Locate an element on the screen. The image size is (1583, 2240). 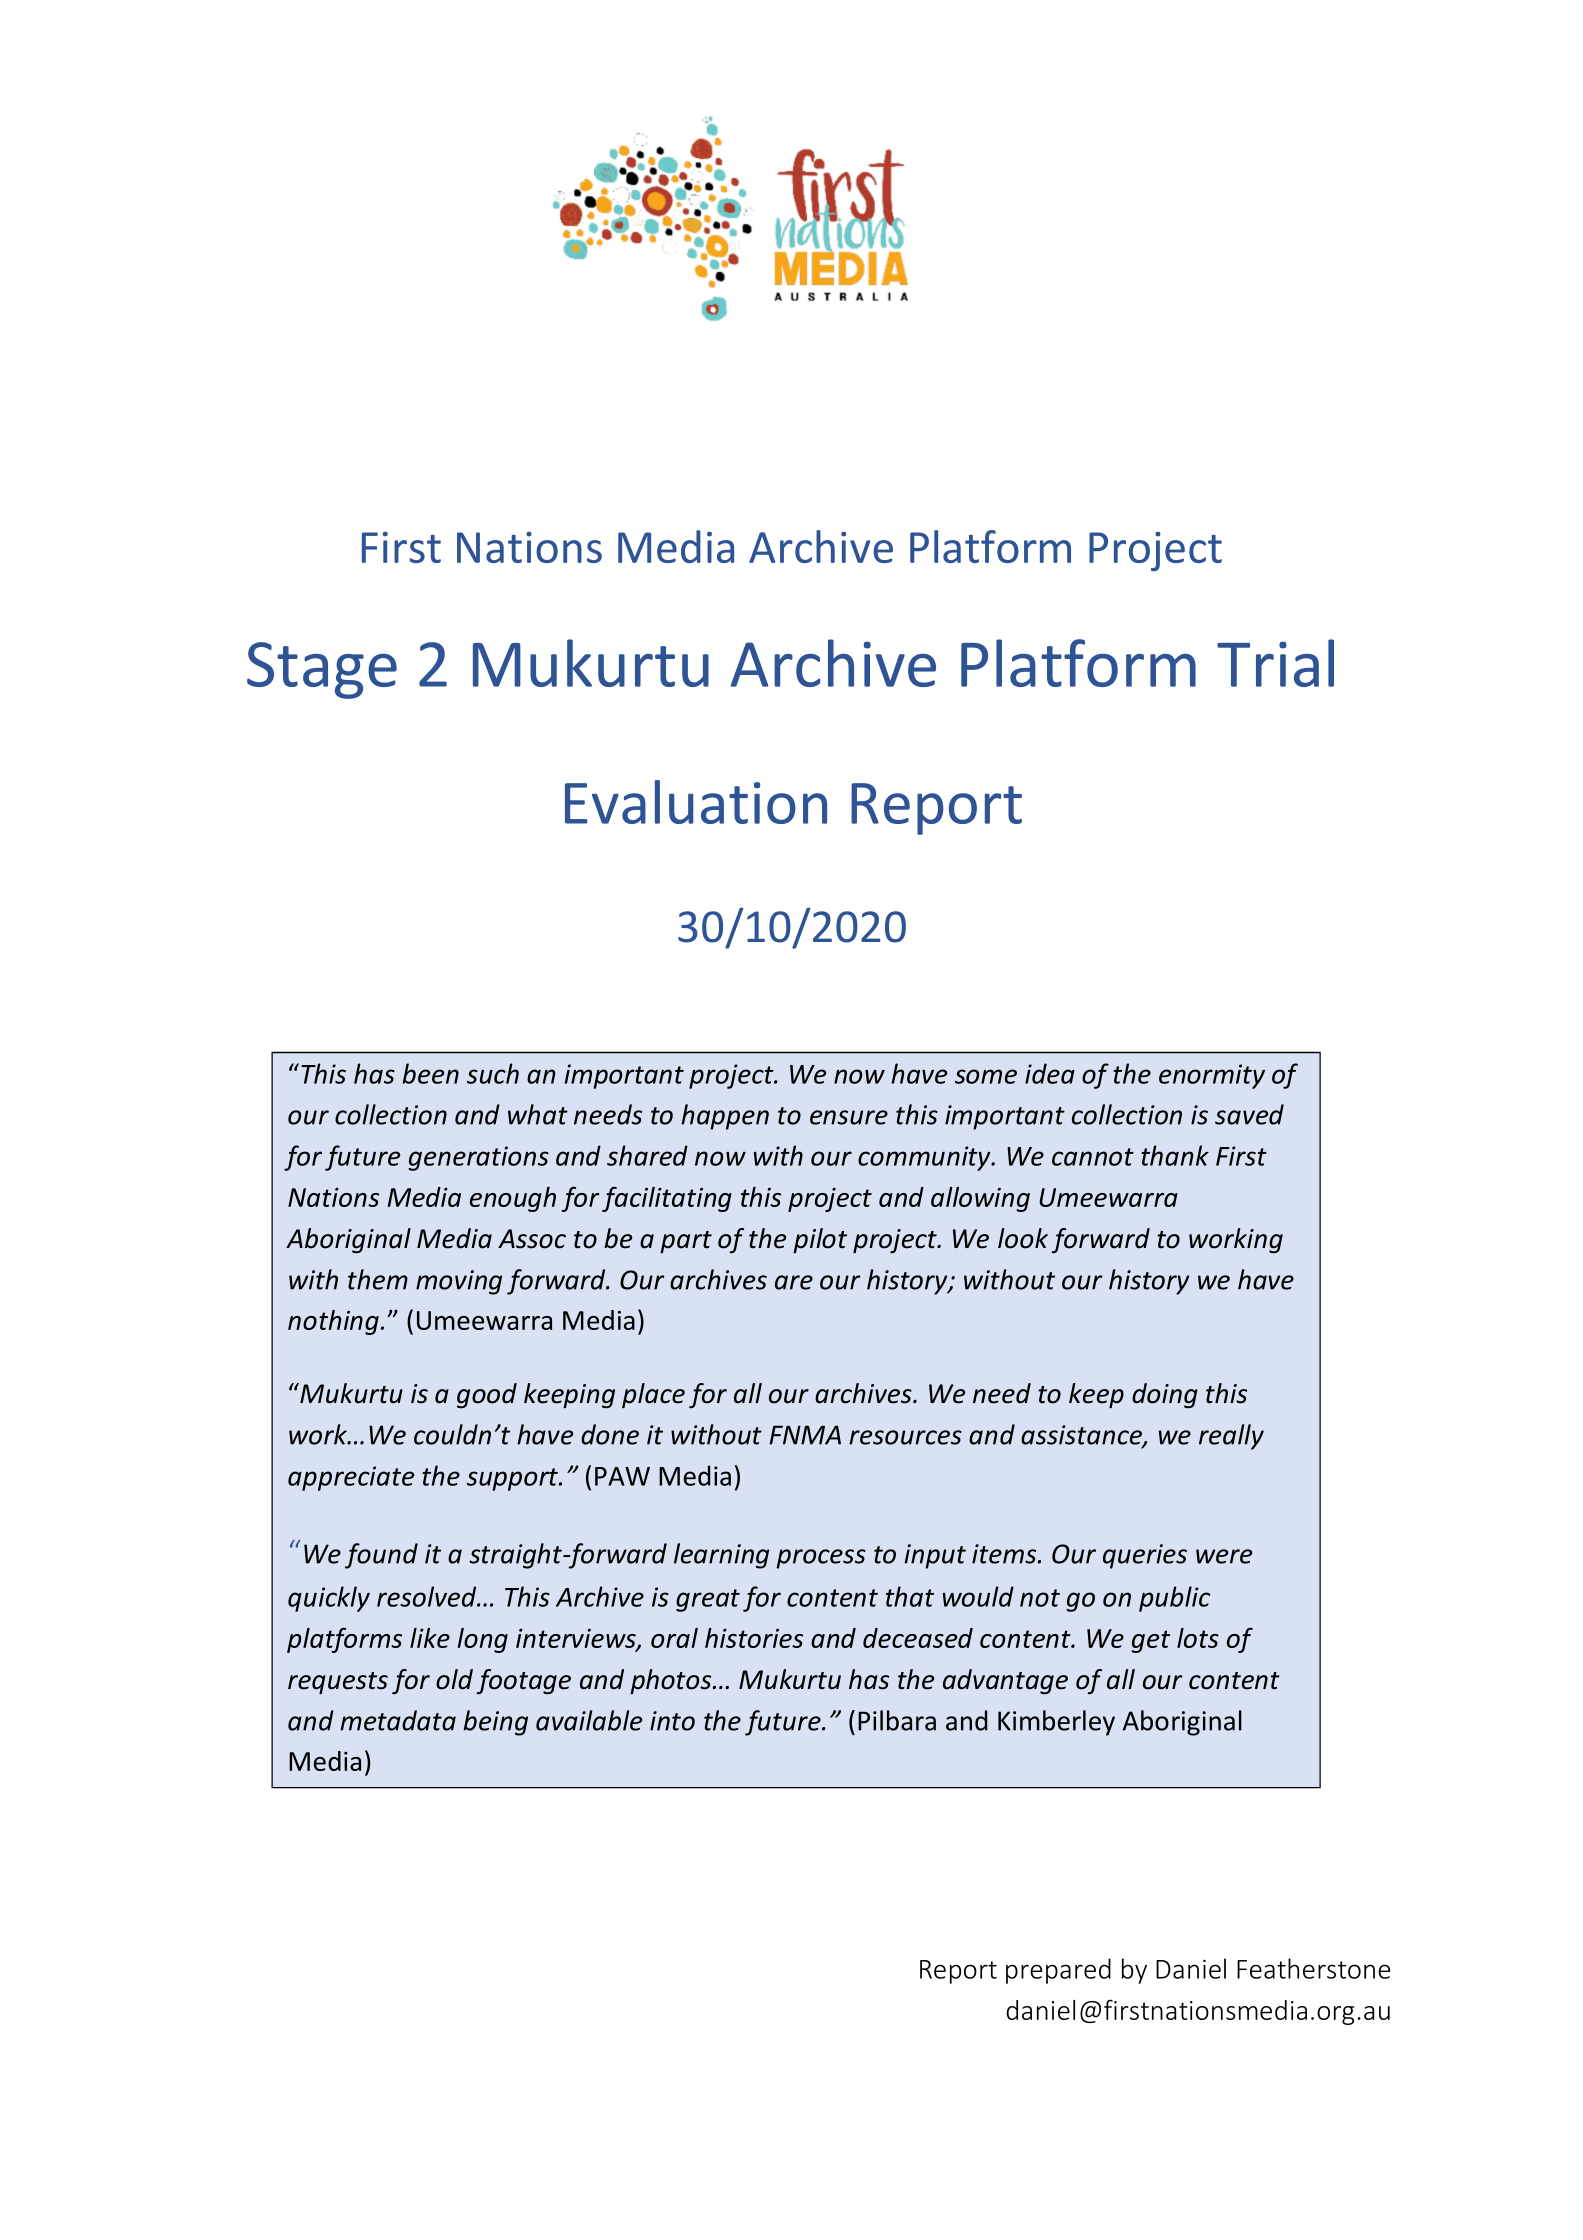
Trial is located at coordinates (1275, 663).
